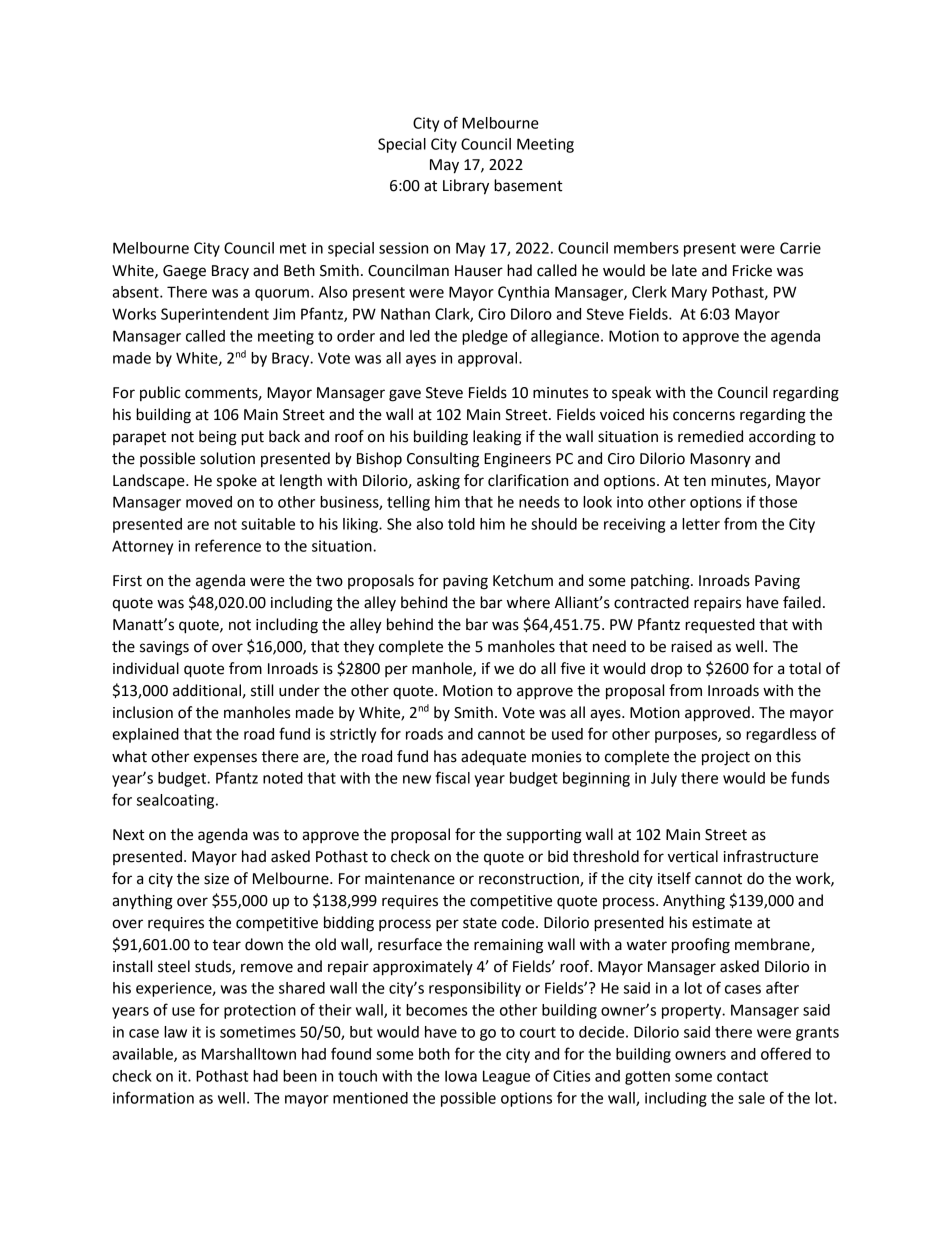  What do you see at coordinates (175, 1032) in the image?
I see `law` at bounding box center [175, 1032].
